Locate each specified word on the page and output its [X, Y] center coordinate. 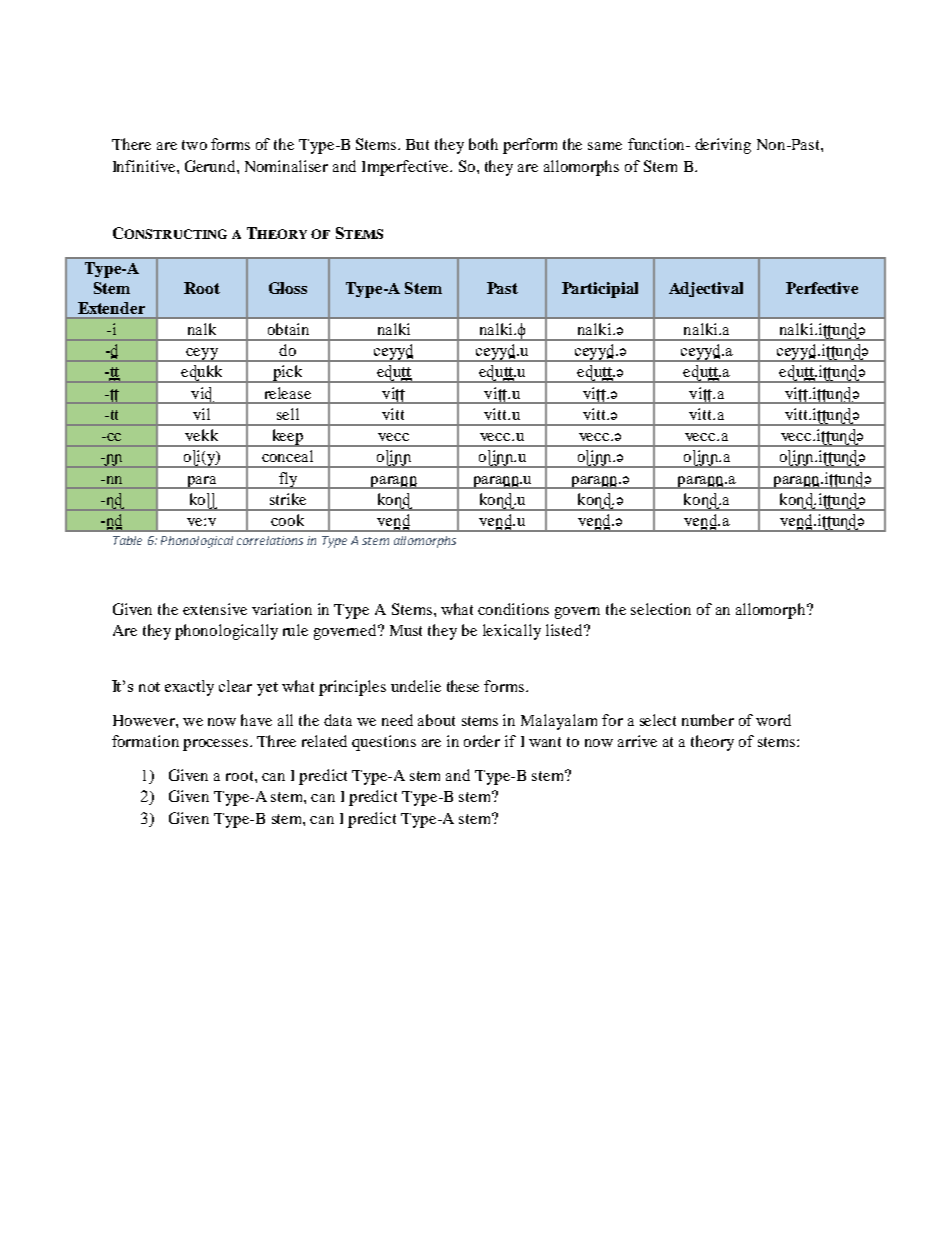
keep [287, 438]
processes [217, 745]
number [708, 720]
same [605, 146]
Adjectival [706, 289]
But [417, 144]
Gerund [211, 166]
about [436, 720]
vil [201, 414]
